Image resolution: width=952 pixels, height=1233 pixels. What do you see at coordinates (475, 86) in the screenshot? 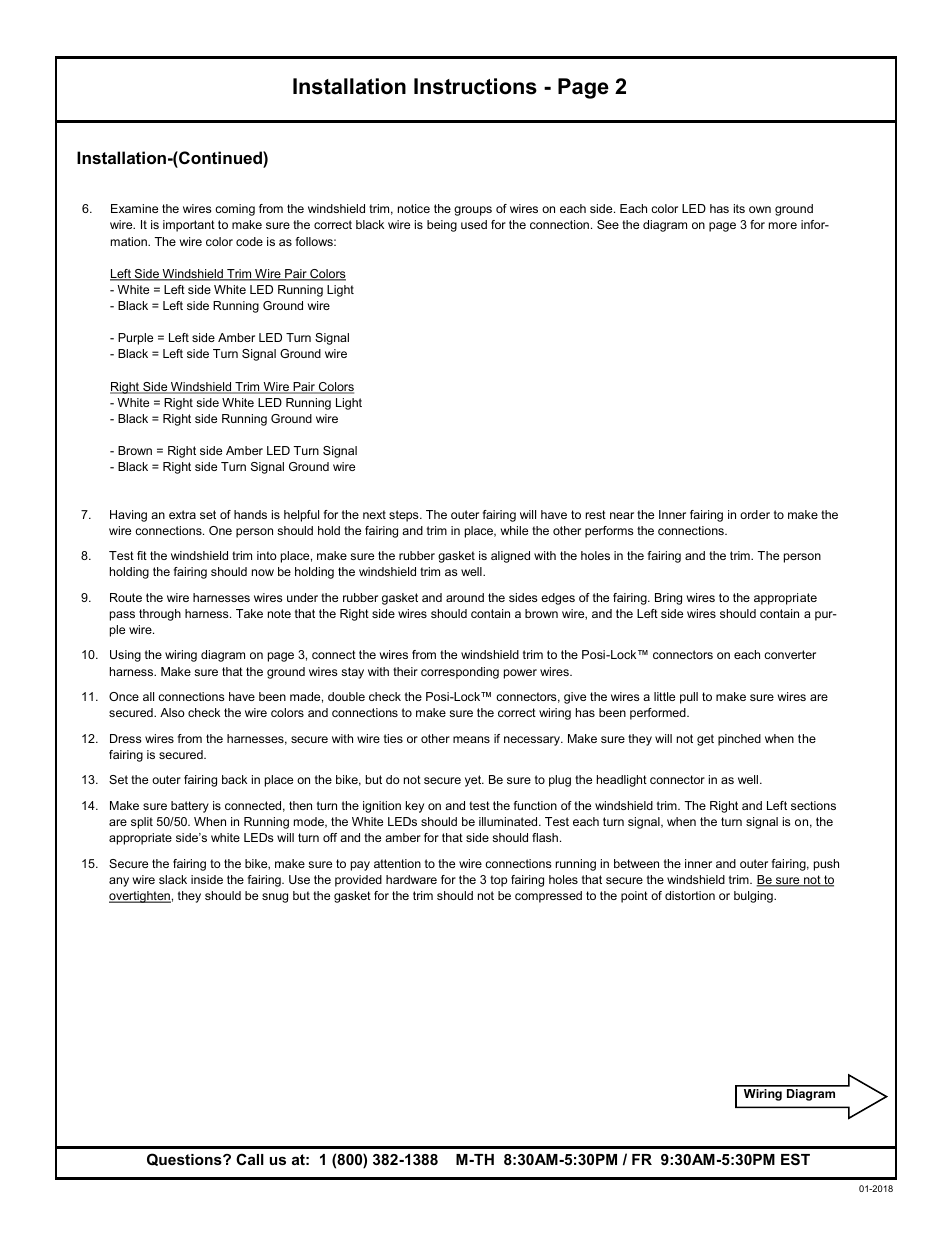
I see `Instructions` at bounding box center [475, 86].
